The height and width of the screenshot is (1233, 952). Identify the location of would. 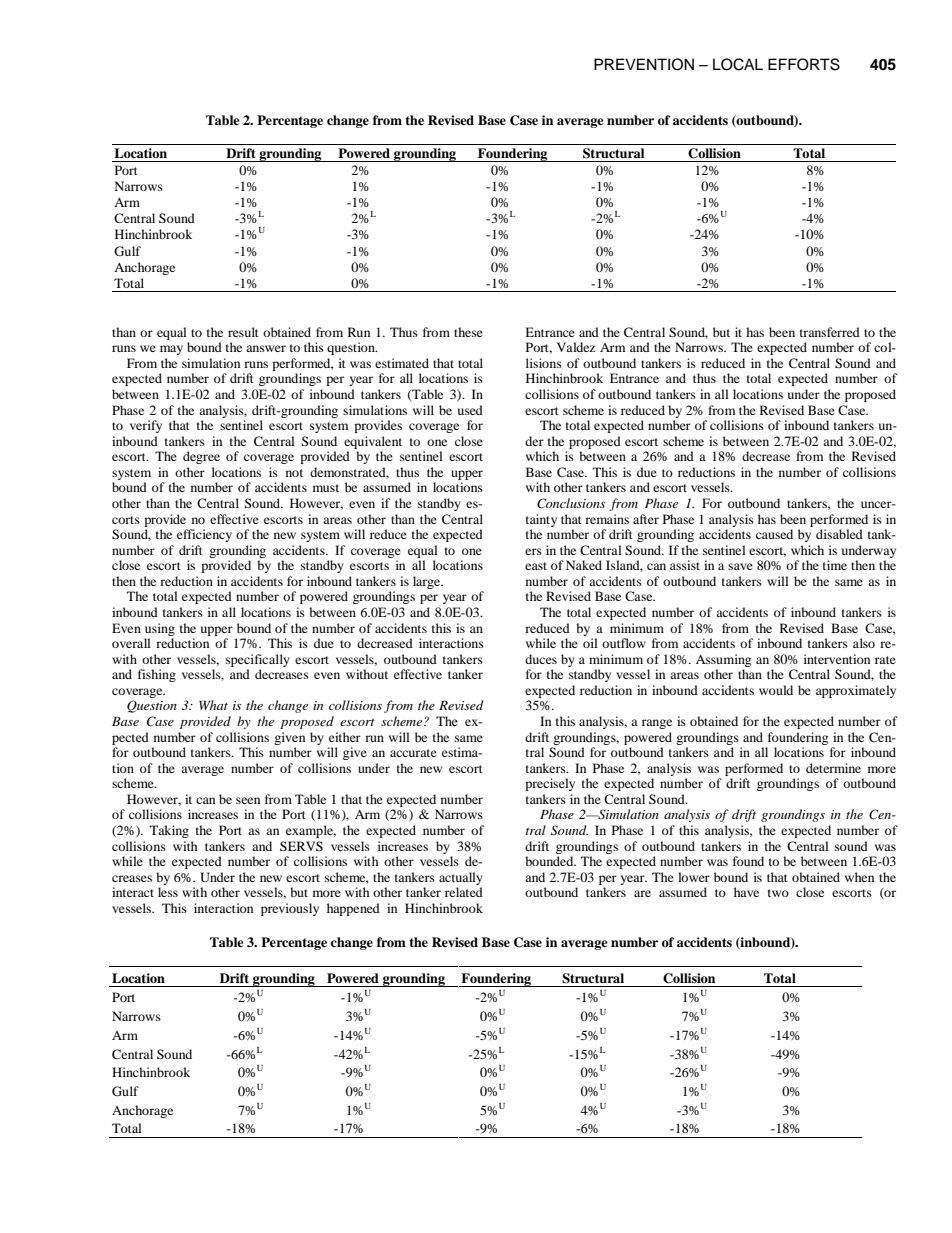
(776, 690).
